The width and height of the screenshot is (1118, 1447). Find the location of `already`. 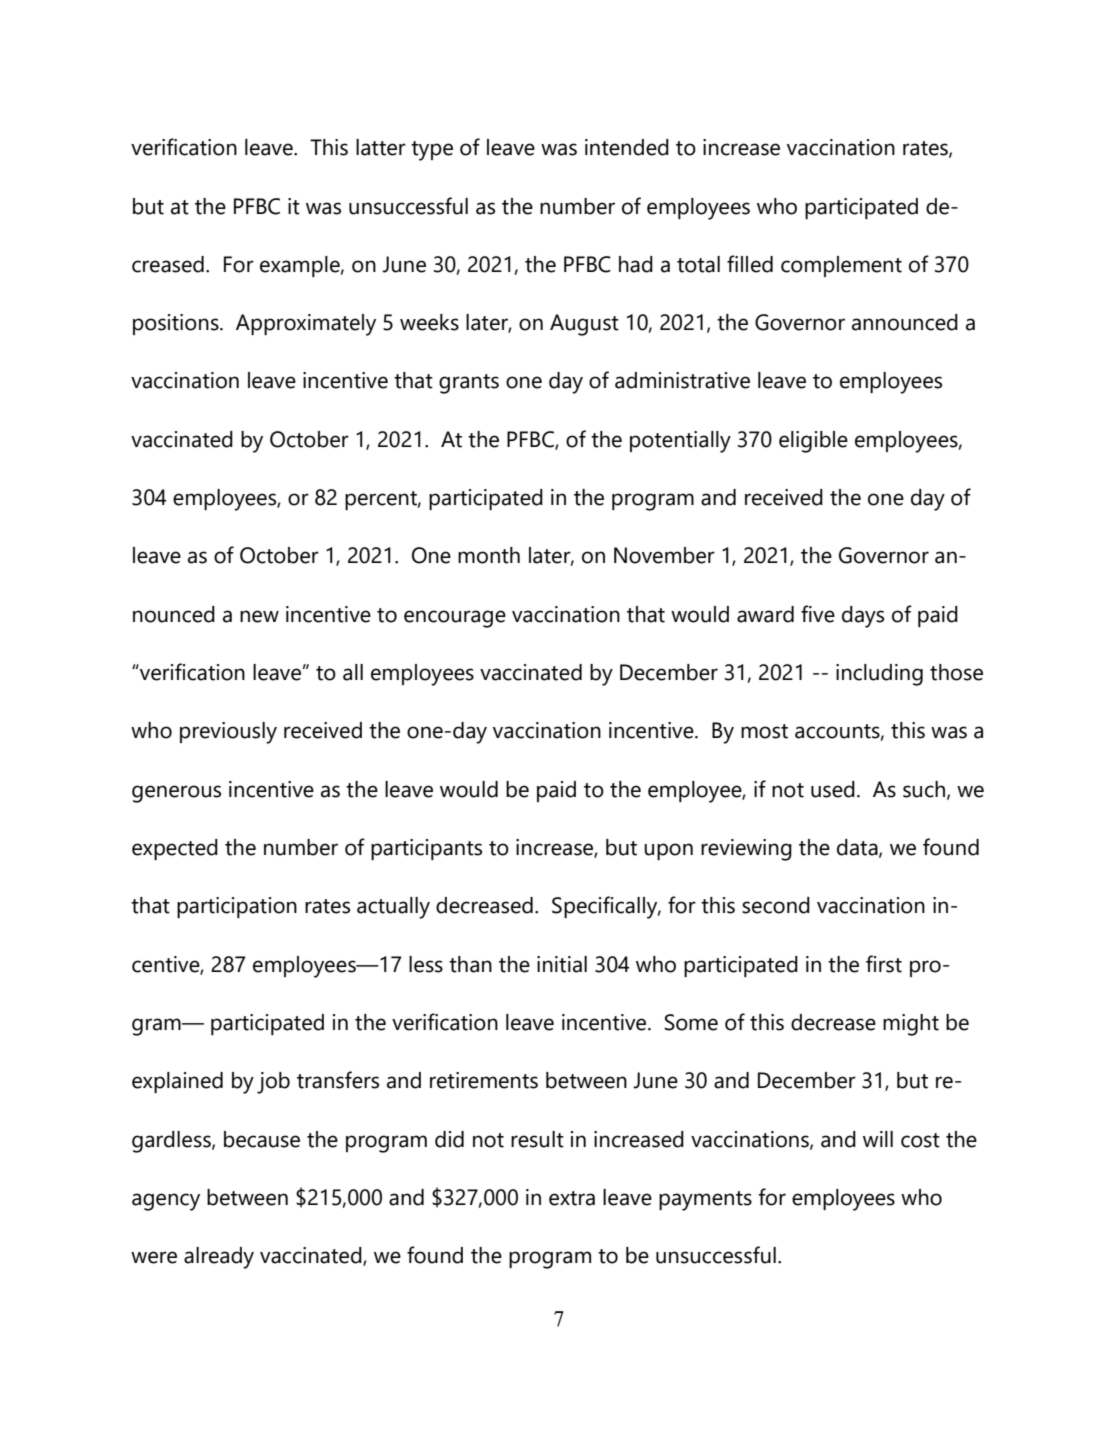

already is located at coordinates (219, 1258).
